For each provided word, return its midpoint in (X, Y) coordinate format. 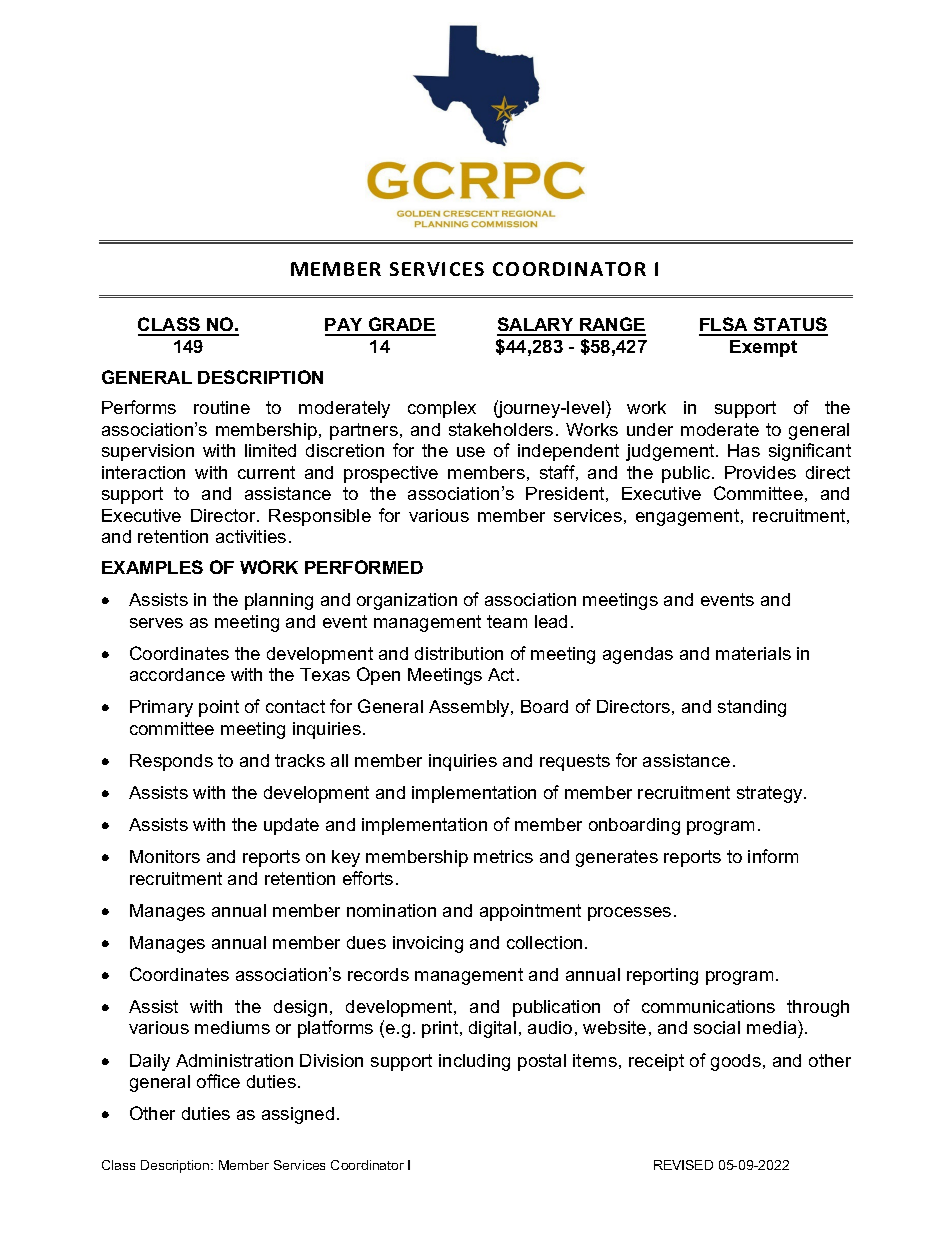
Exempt (763, 348)
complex (442, 409)
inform (773, 856)
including (474, 1062)
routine (222, 407)
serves (156, 623)
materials (753, 653)
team (507, 621)
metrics (503, 856)
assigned (298, 1115)
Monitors (165, 856)
